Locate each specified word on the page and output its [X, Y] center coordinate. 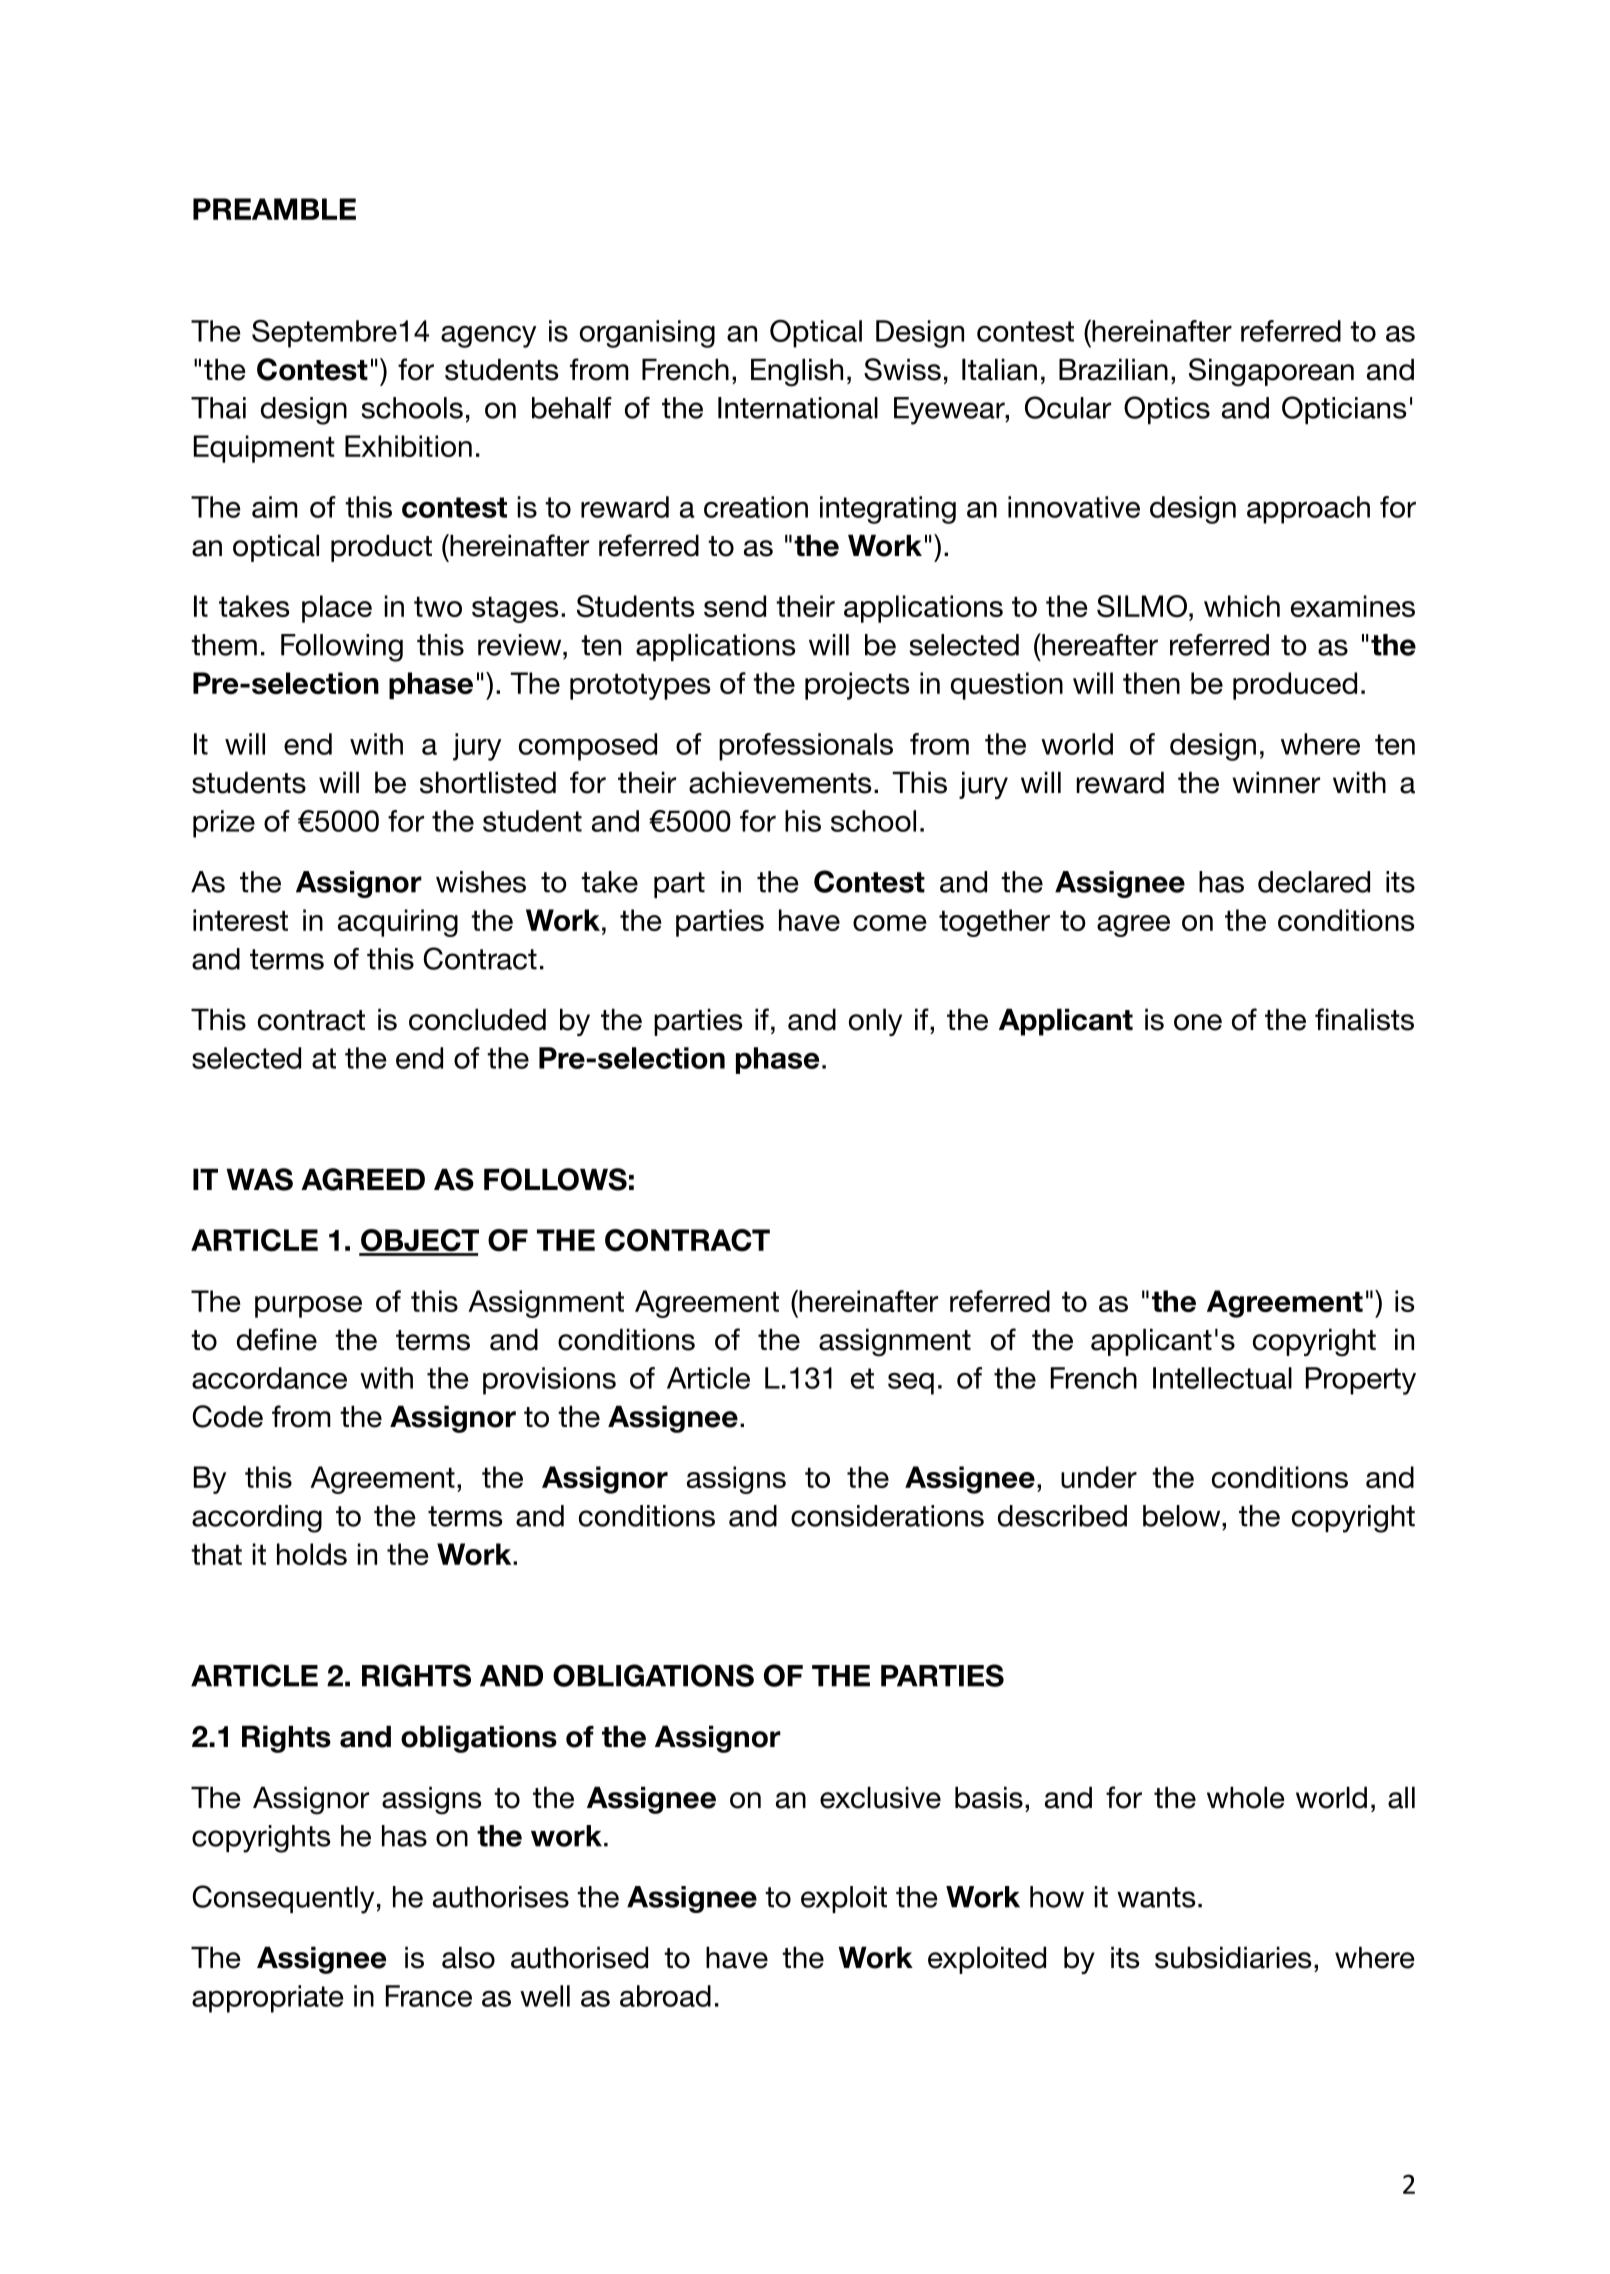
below [1183, 1516]
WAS [259, 1179]
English [797, 372]
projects [857, 686]
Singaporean [1271, 372]
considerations [887, 1516]
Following [342, 648]
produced [1295, 686]
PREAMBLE [274, 209]
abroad [665, 1996]
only [875, 1022]
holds [312, 1554]
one [1198, 1022]
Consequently [283, 1899]
